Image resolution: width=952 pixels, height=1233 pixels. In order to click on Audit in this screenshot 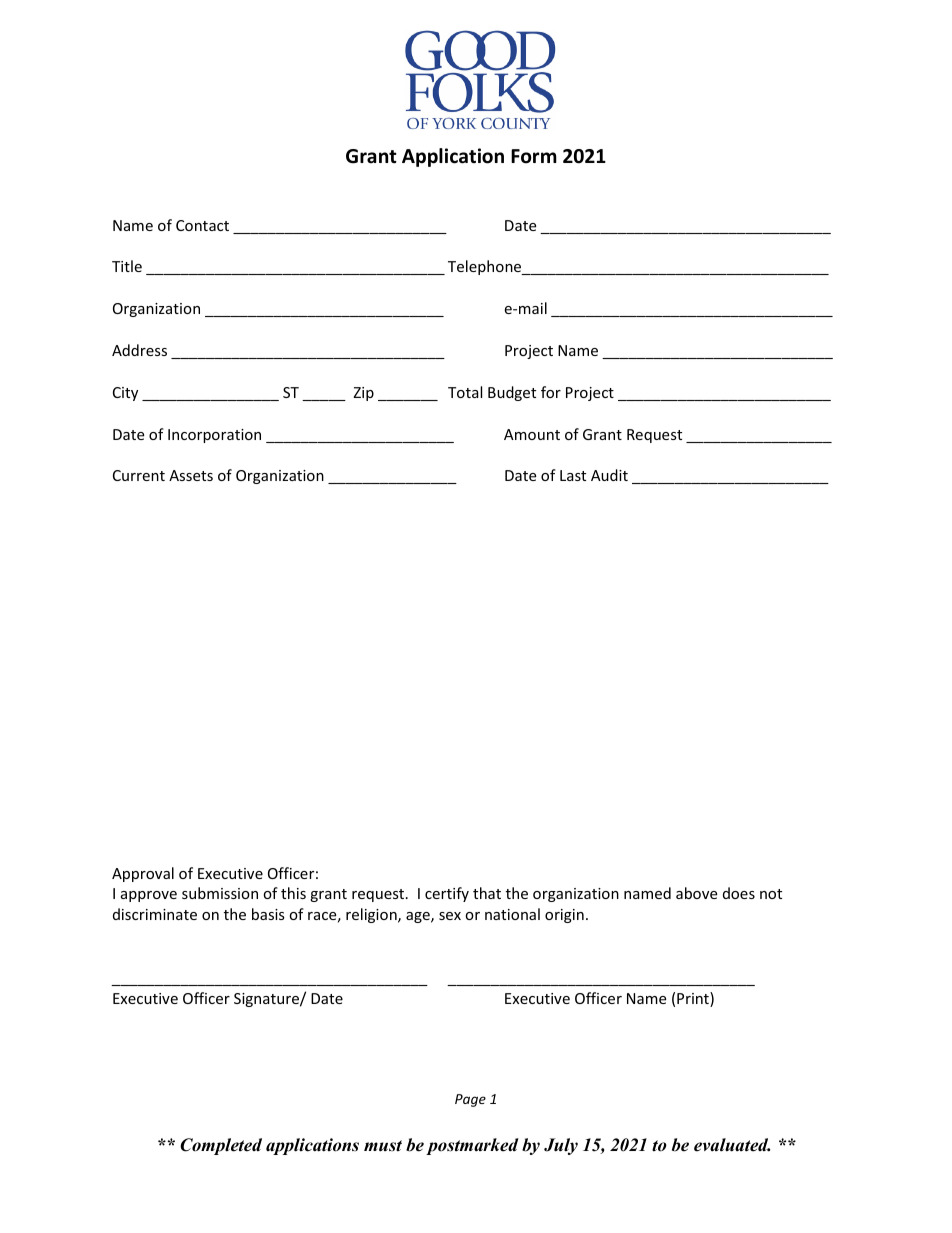, I will do `click(609, 475)`.
